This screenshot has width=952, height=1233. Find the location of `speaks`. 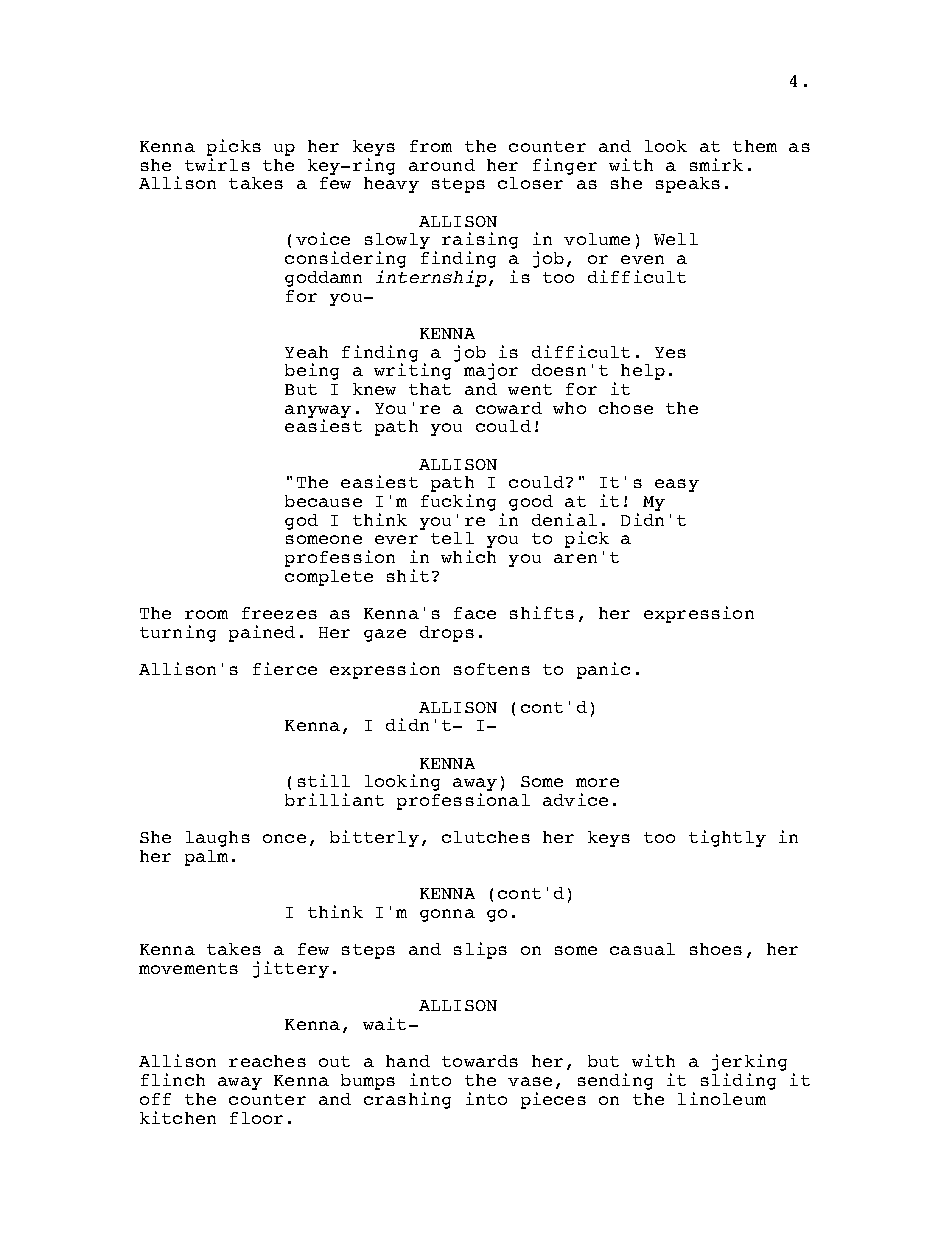

speaks is located at coordinates (688, 185).
